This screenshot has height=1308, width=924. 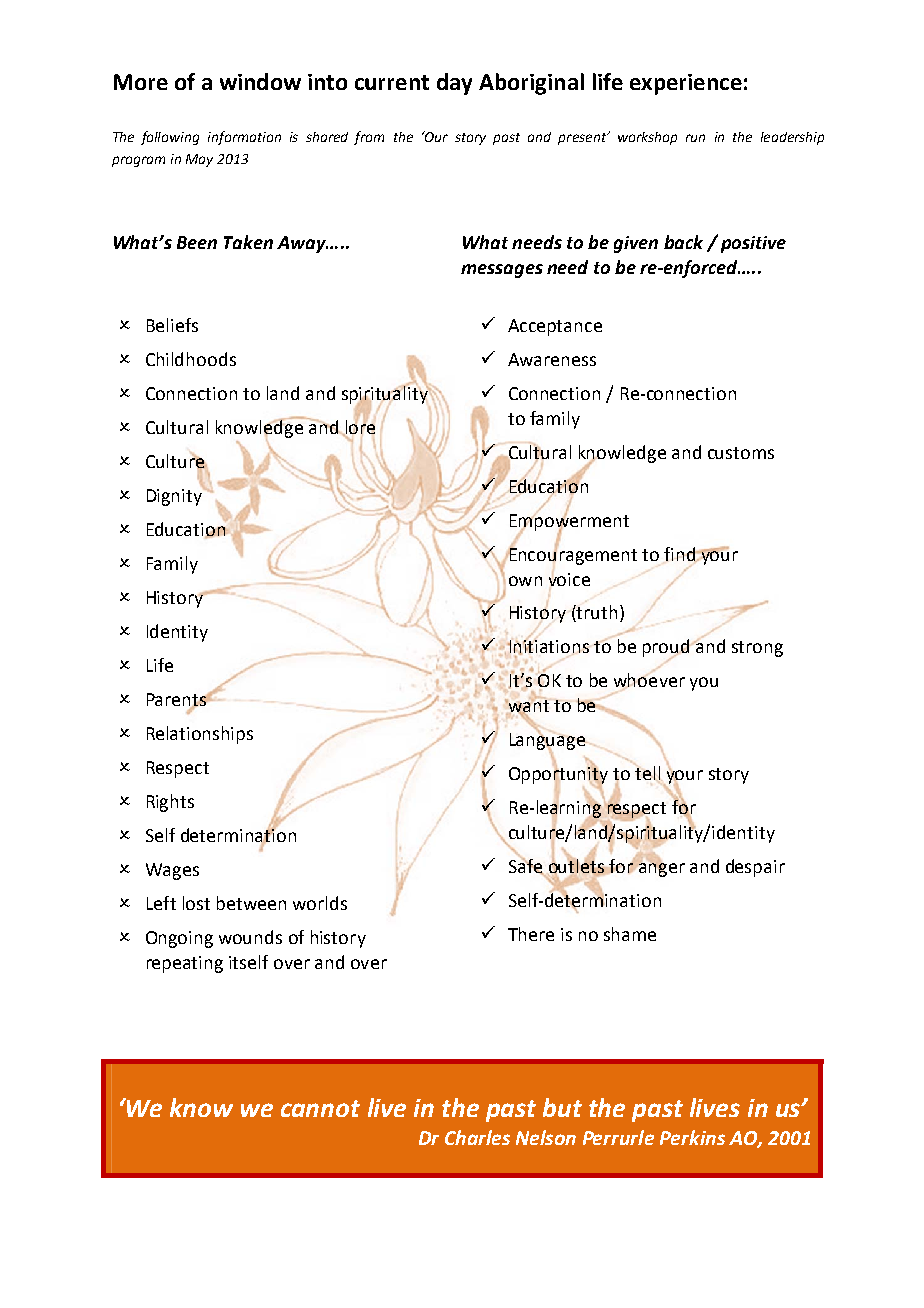 What do you see at coordinates (176, 496) in the screenshot?
I see `Dignity` at bounding box center [176, 496].
